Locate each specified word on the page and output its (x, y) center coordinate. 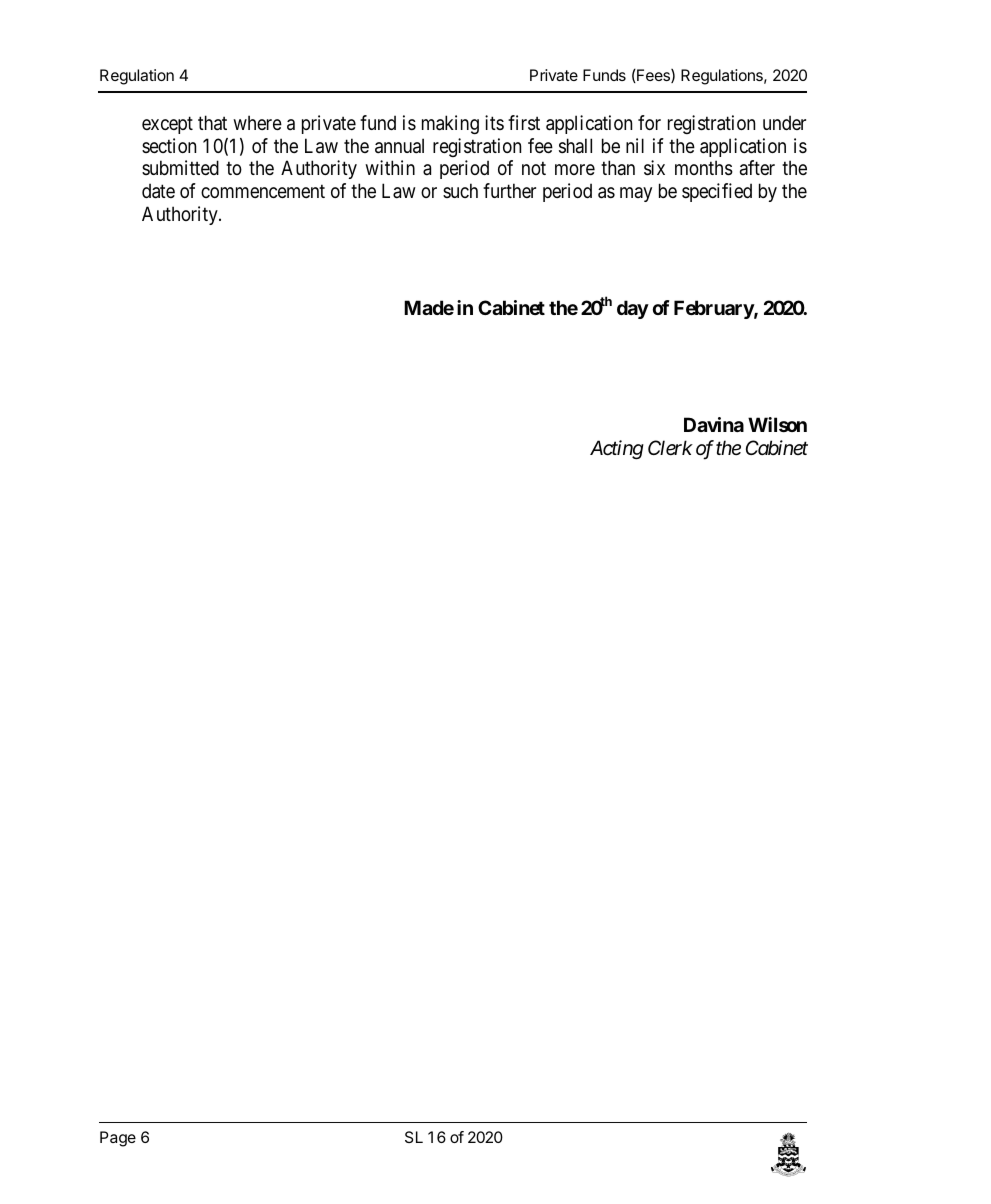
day (633, 309)
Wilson (777, 424)
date (158, 191)
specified (717, 192)
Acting (617, 449)
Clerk (670, 448)
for (649, 122)
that (212, 123)
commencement (263, 192)
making (450, 124)
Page (118, 1139)
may (636, 194)
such (460, 190)
